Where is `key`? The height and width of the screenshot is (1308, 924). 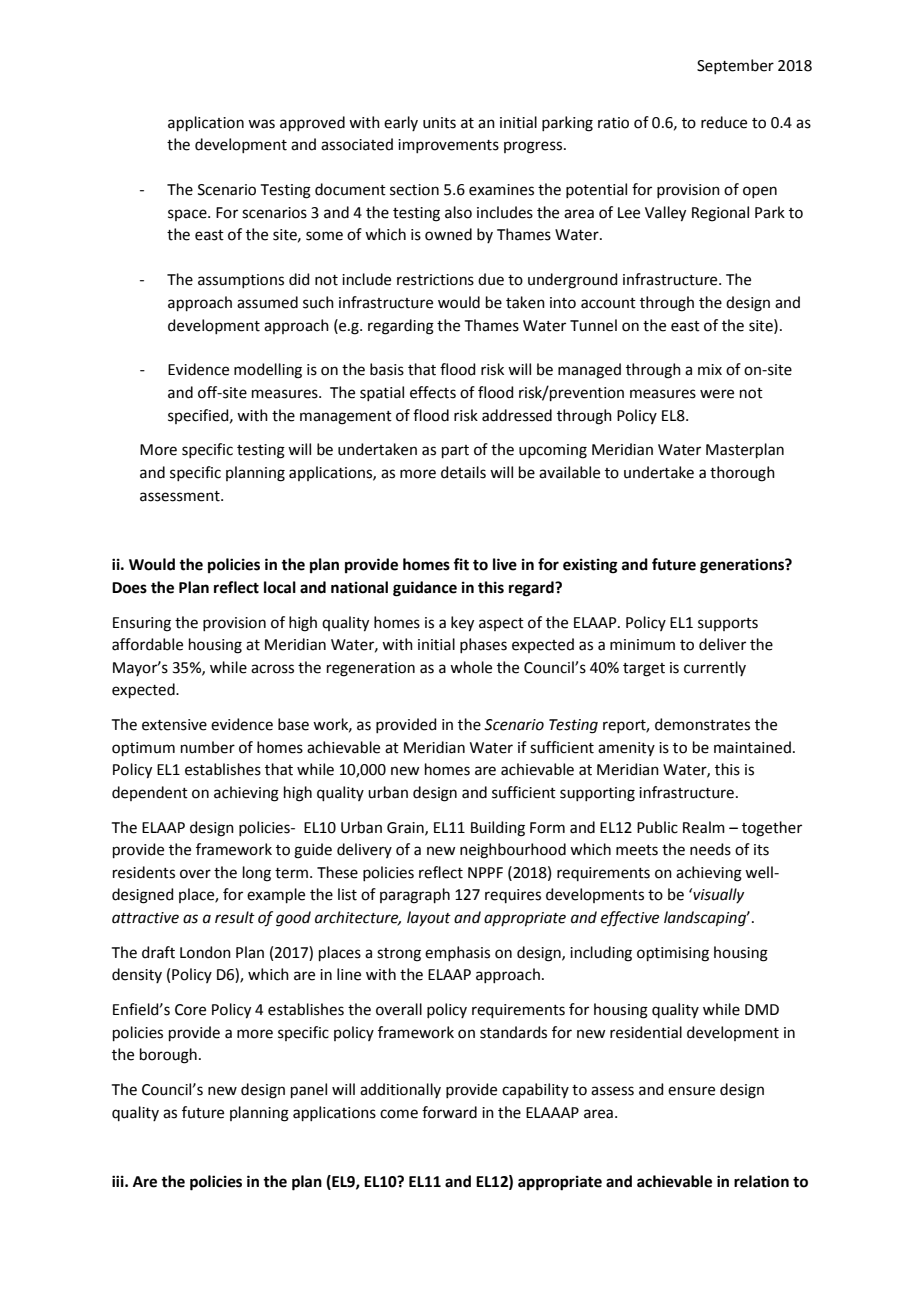
key is located at coordinates (462, 624).
